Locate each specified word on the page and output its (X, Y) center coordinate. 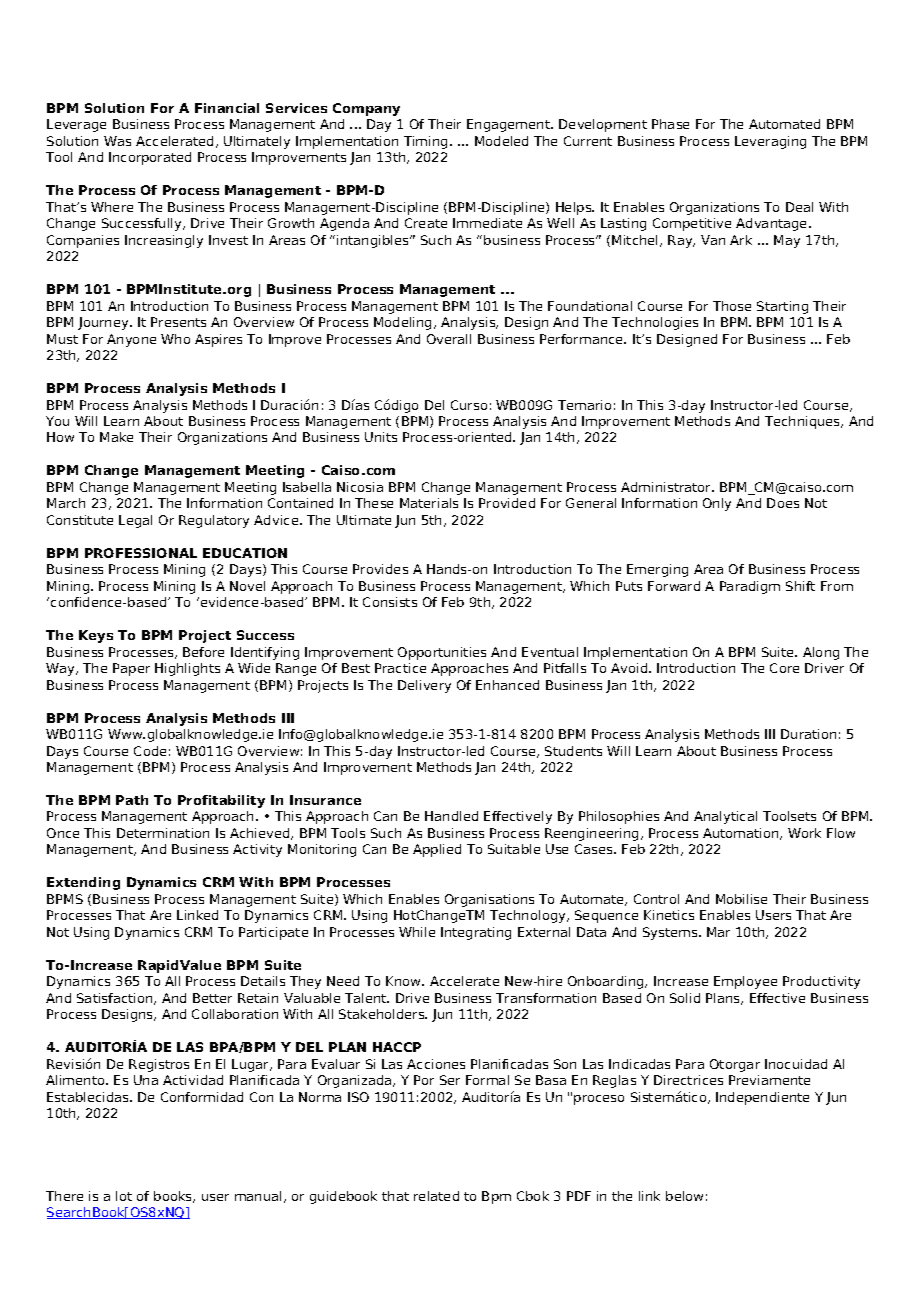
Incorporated (150, 158)
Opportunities (442, 653)
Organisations (489, 900)
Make (116, 437)
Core (784, 668)
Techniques (804, 422)
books (174, 1197)
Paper (131, 669)
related (436, 1196)
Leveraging (770, 142)
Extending (83, 883)
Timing (425, 142)
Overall (449, 339)
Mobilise (741, 899)
